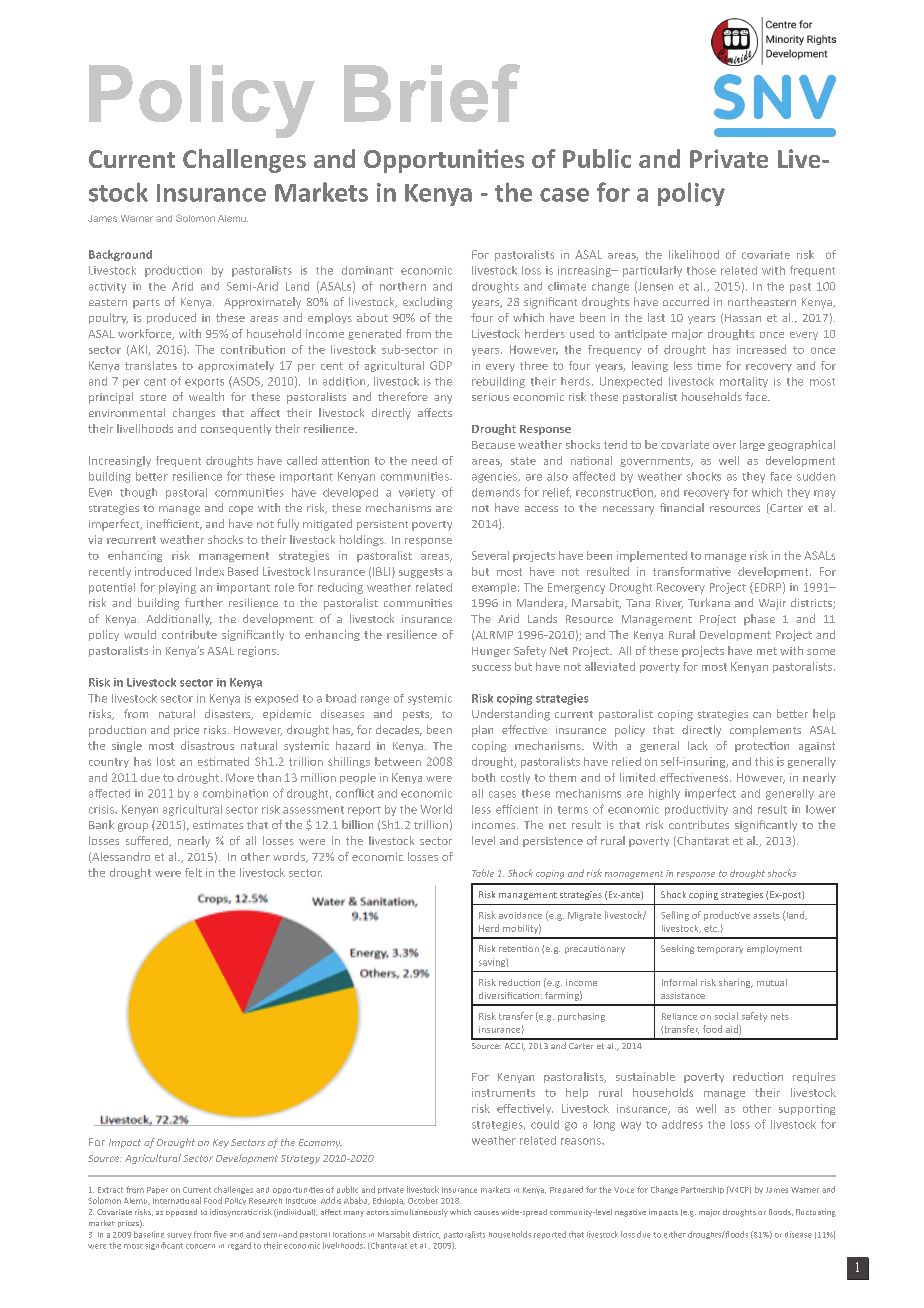  I want to click on Background, so click(120, 255).
